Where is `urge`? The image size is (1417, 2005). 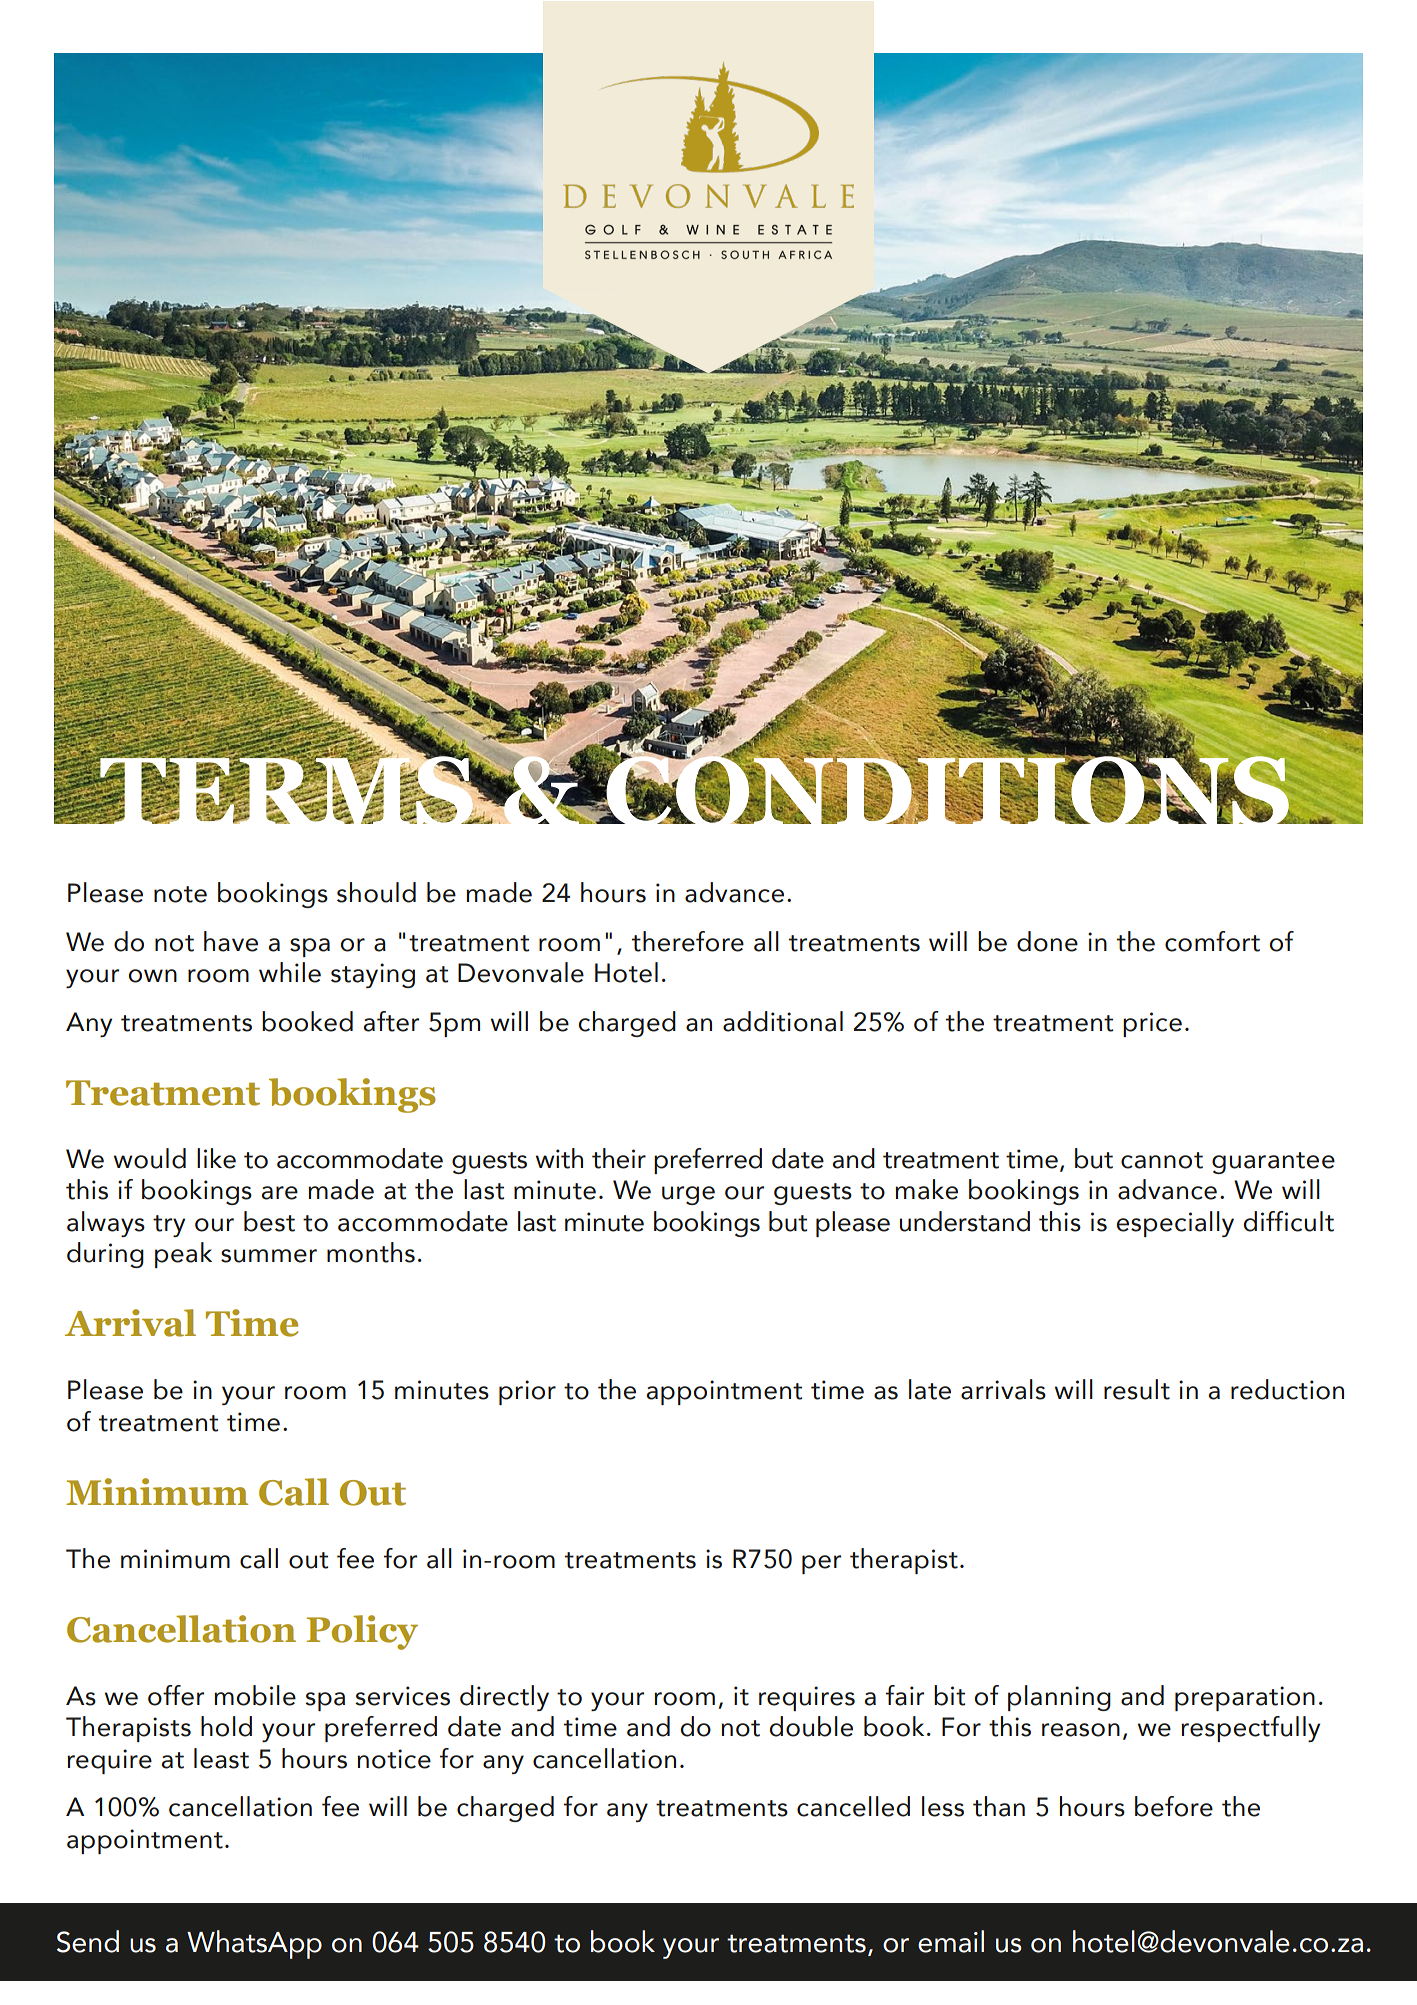 urge is located at coordinates (688, 1195).
